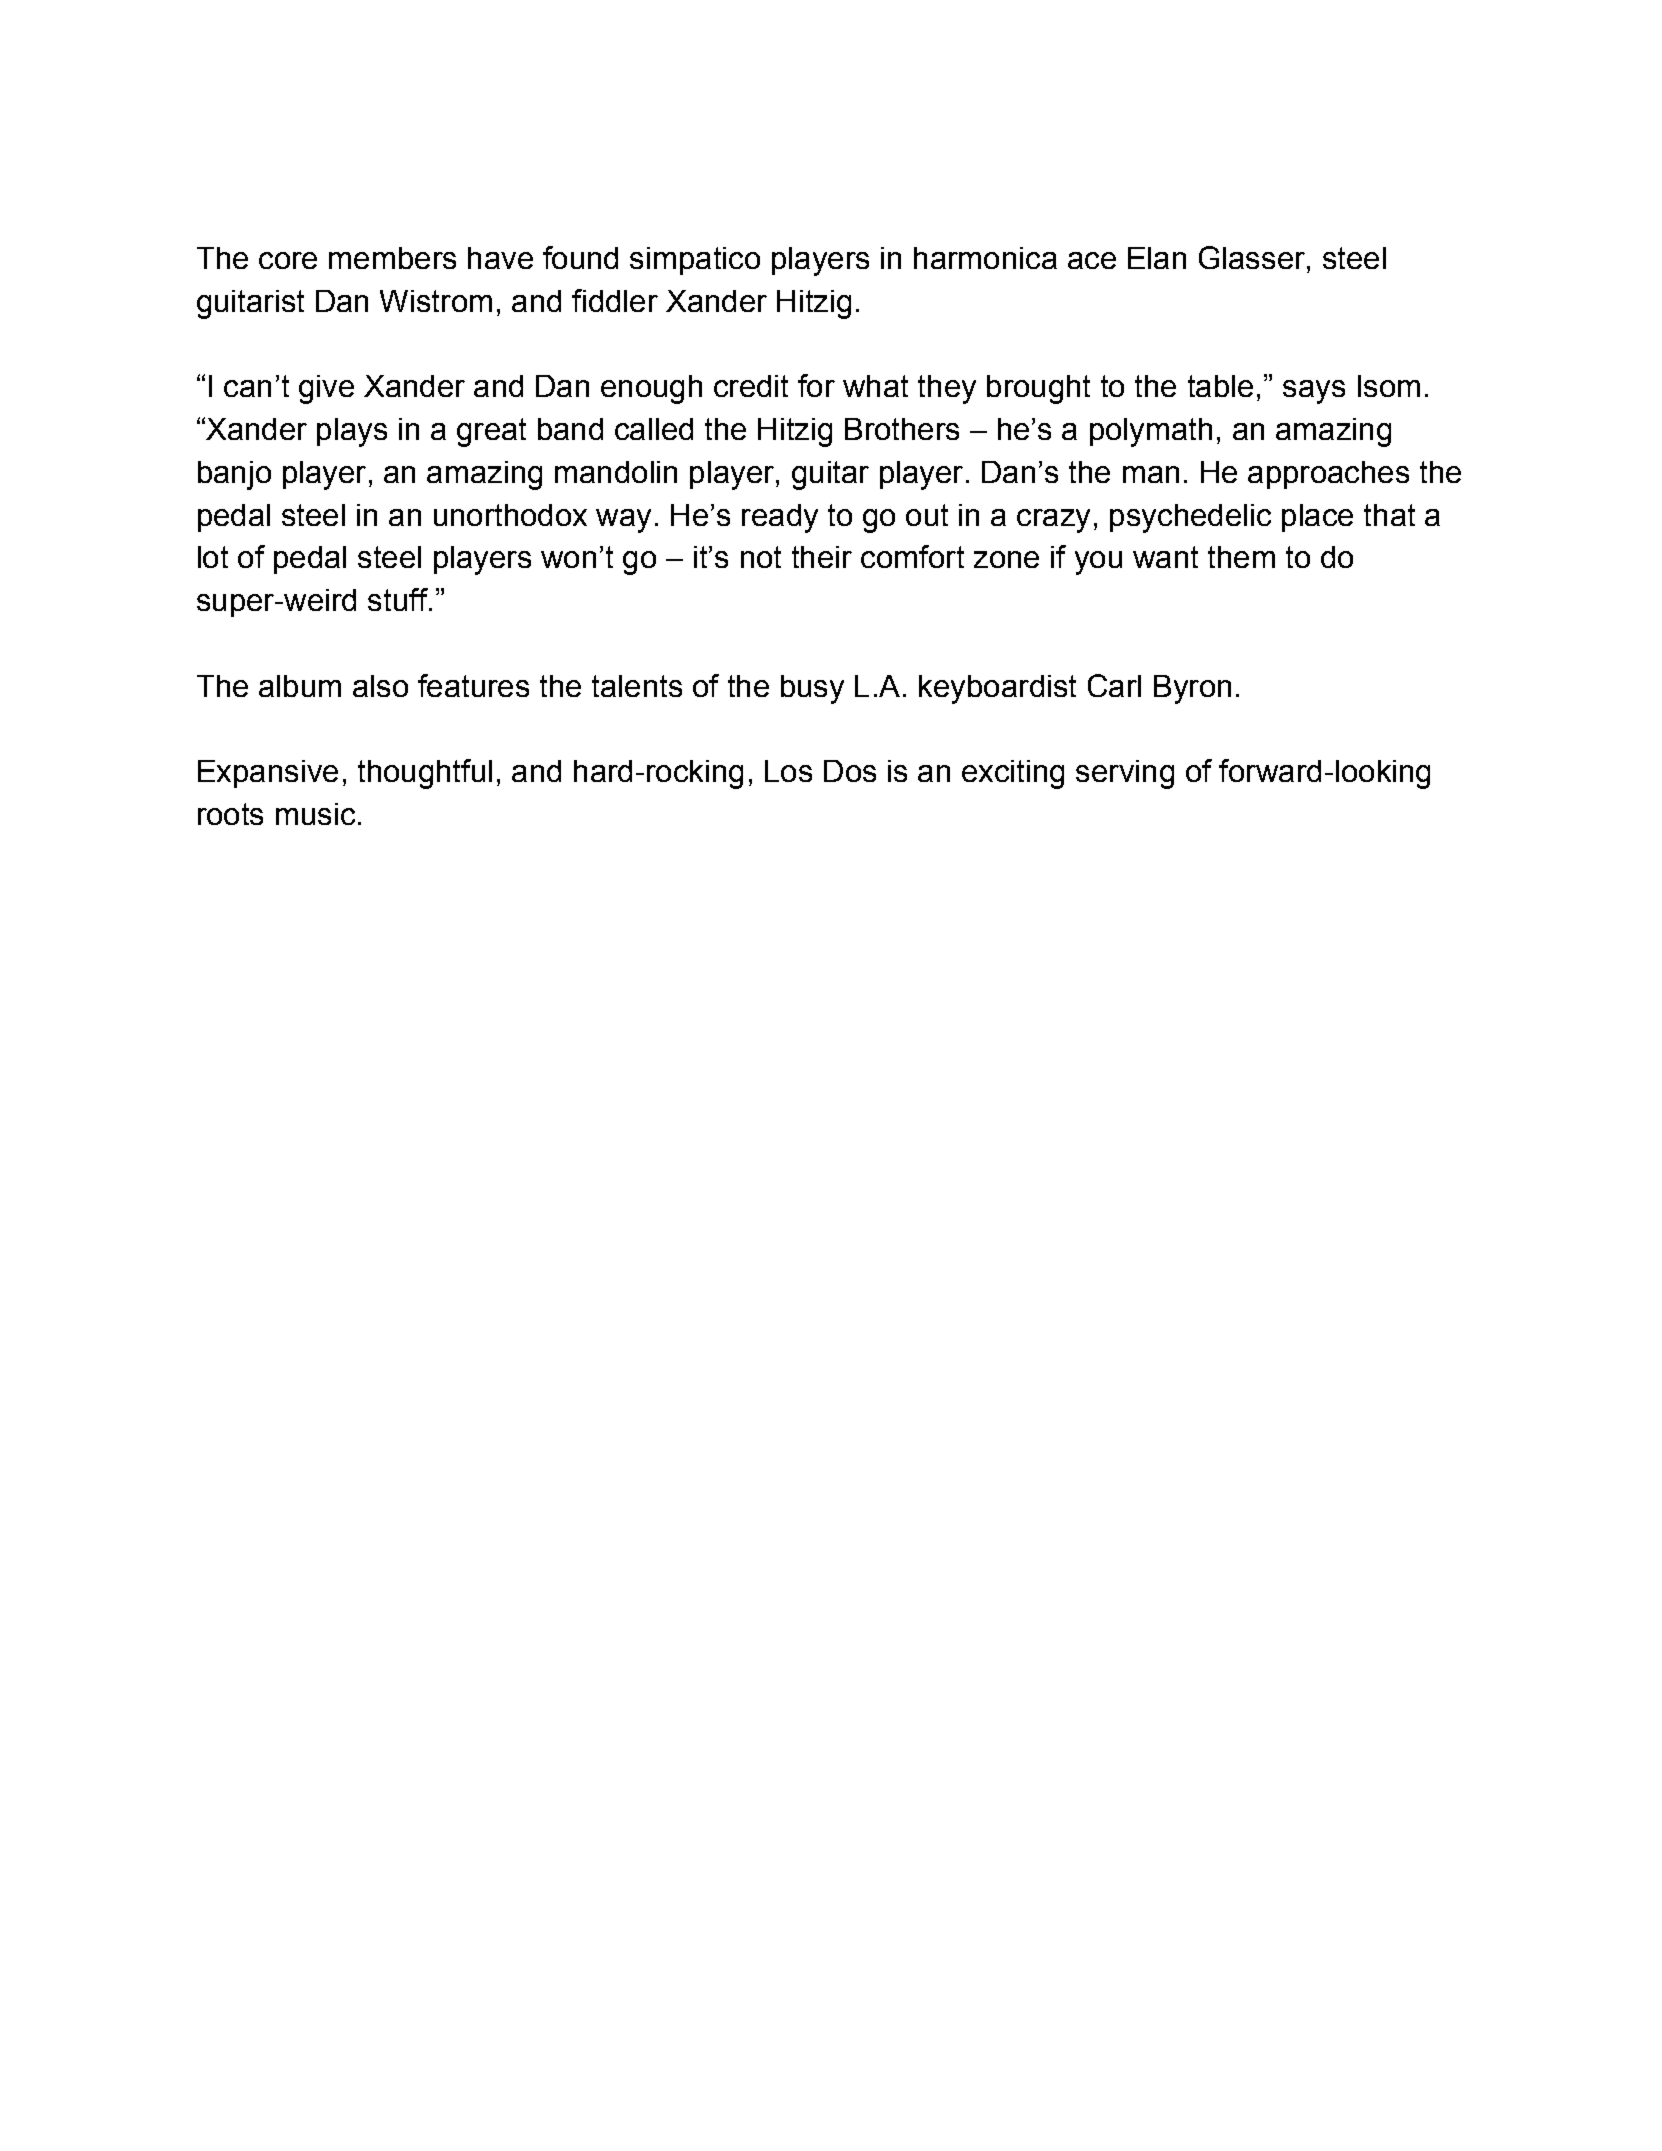  I want to click on music, so click(315, 814).
